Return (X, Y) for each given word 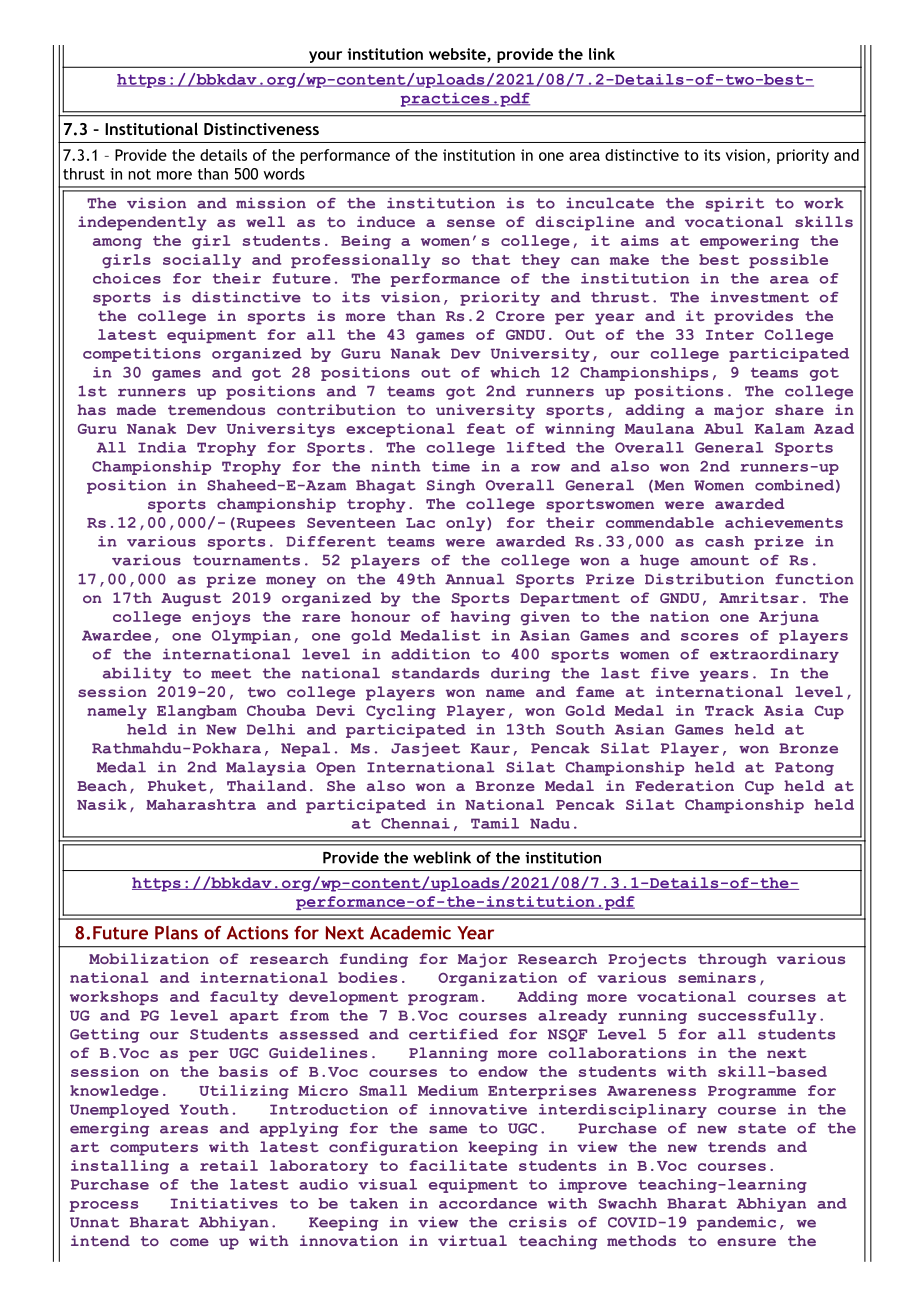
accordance (488, 1203)
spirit (735, 205)
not (139, 174)
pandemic (736, 1224)
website (458, 55)
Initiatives (224, 1203)
